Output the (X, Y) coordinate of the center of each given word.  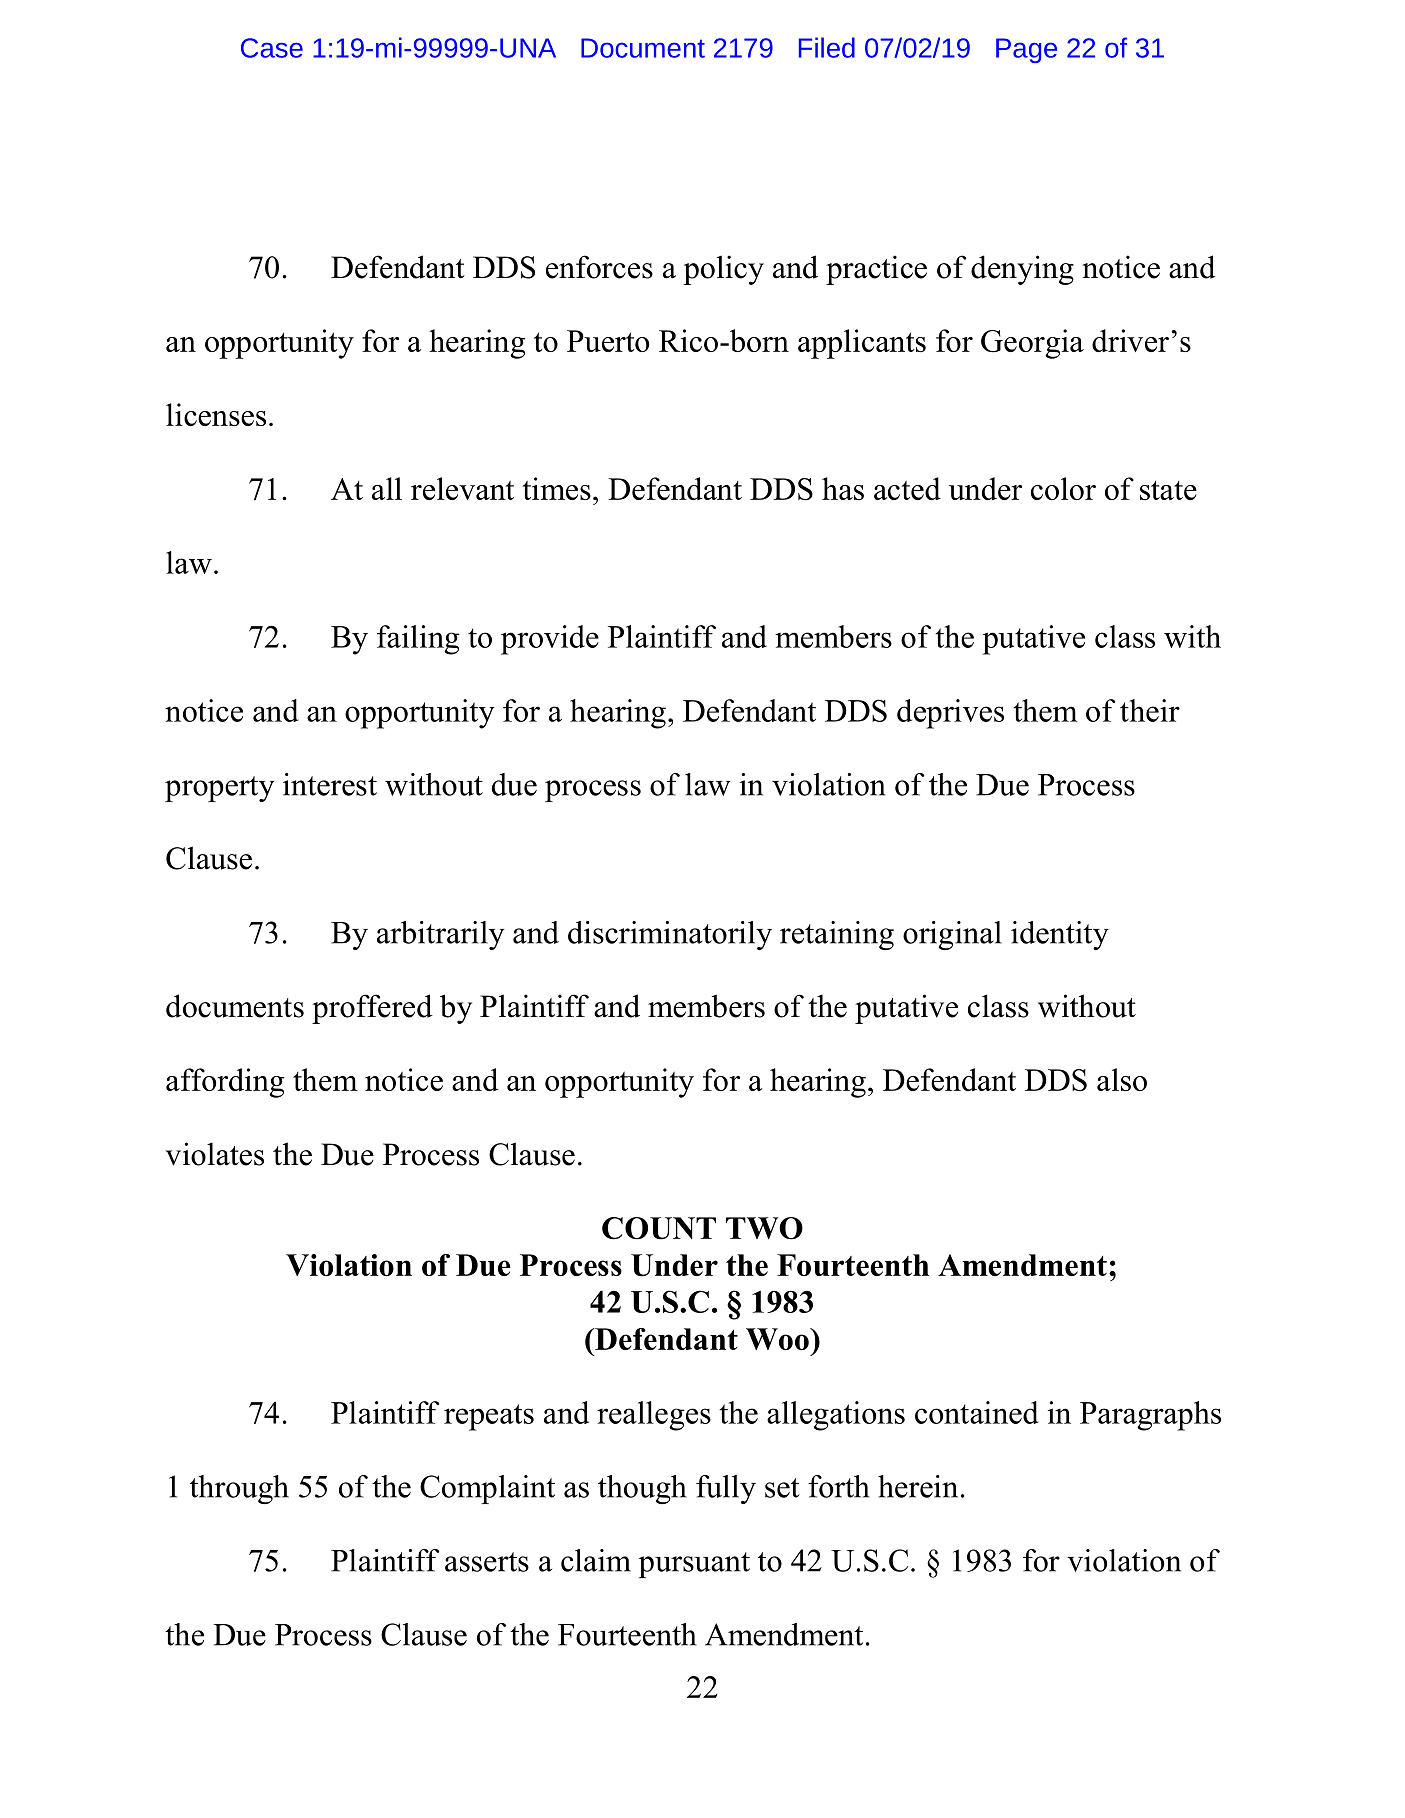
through (239, 1489)
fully (726, 1489)
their (1150, 710)
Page (1026, 50)
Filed (827, 47)
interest (330, 784)
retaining (837, 935)
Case (272, 48)
